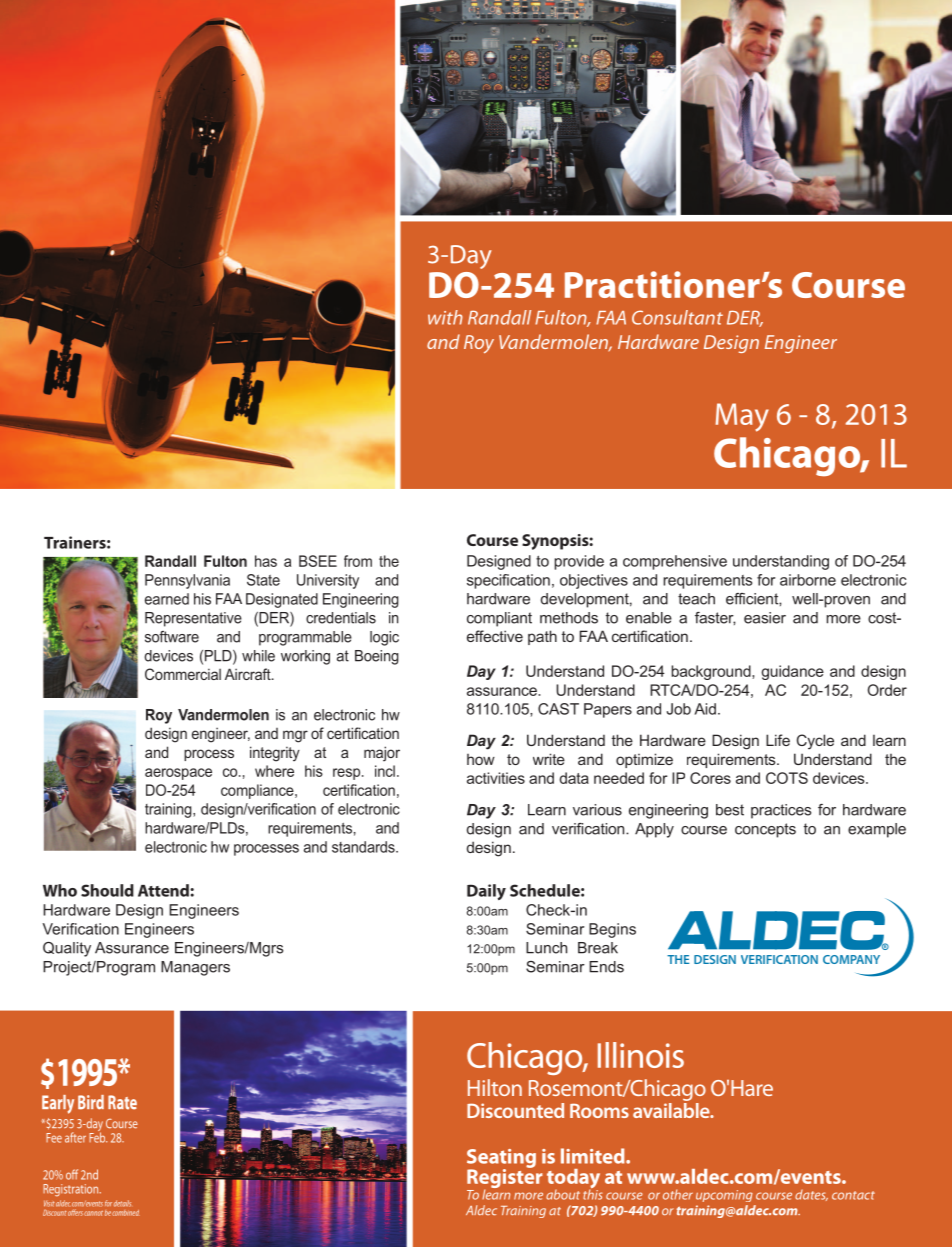 This page has width=952, height=1247. Describe the element at coordinates (499, 619) in the page. I see `compliant` at that location.
